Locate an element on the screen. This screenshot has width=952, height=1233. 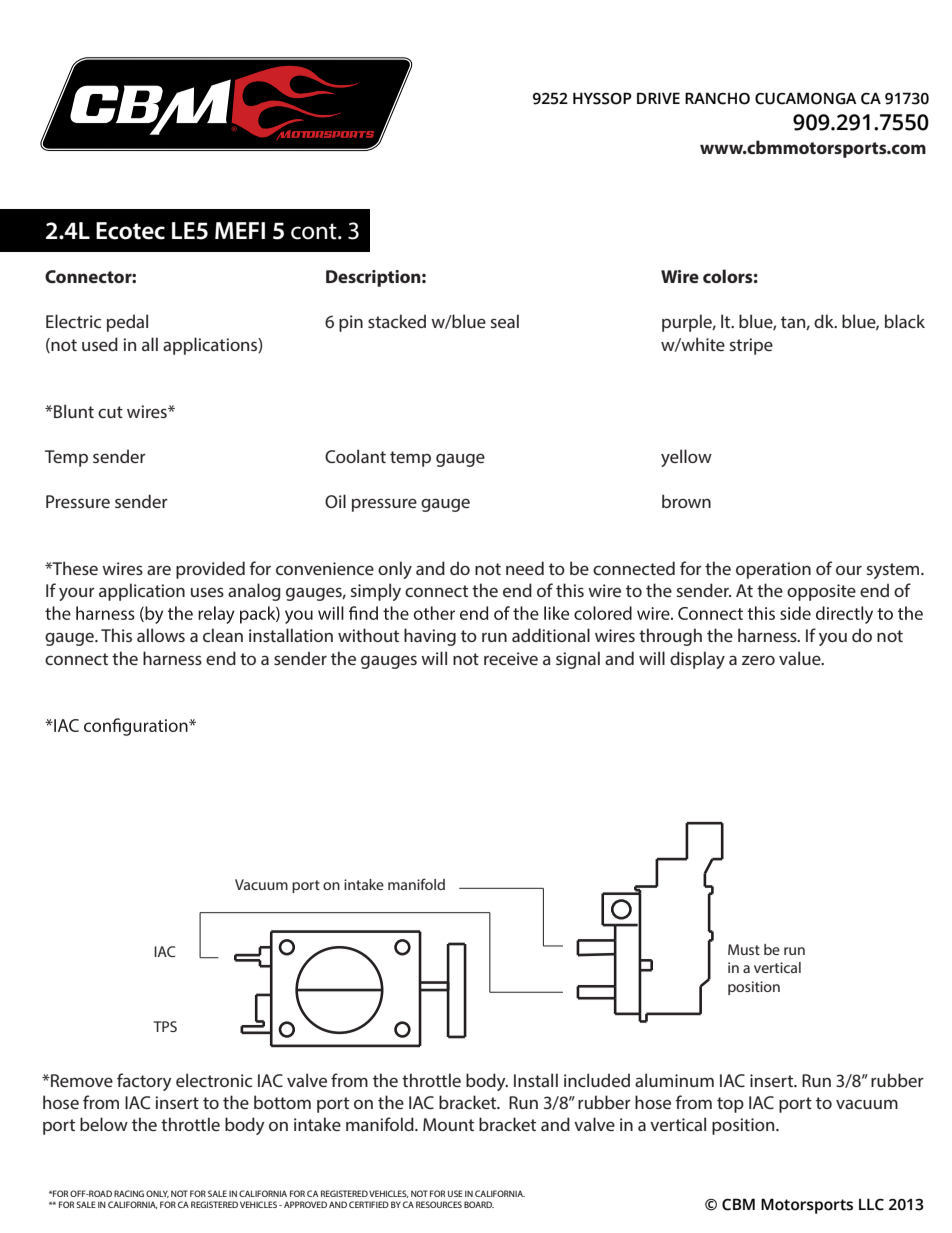
cont is located at coordinates (315, 231).
